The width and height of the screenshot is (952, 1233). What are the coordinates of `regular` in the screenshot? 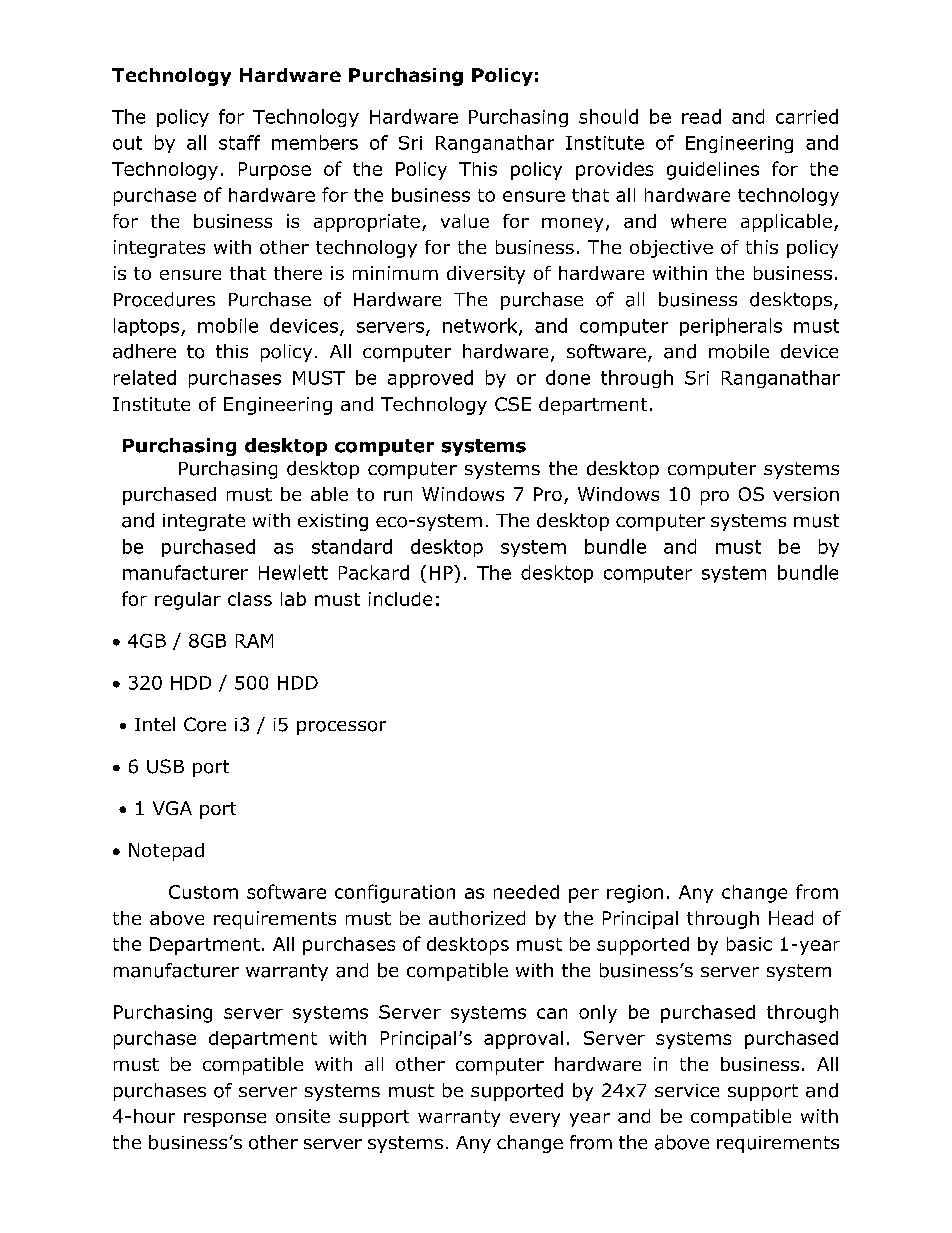 It's located at (188, 601).
